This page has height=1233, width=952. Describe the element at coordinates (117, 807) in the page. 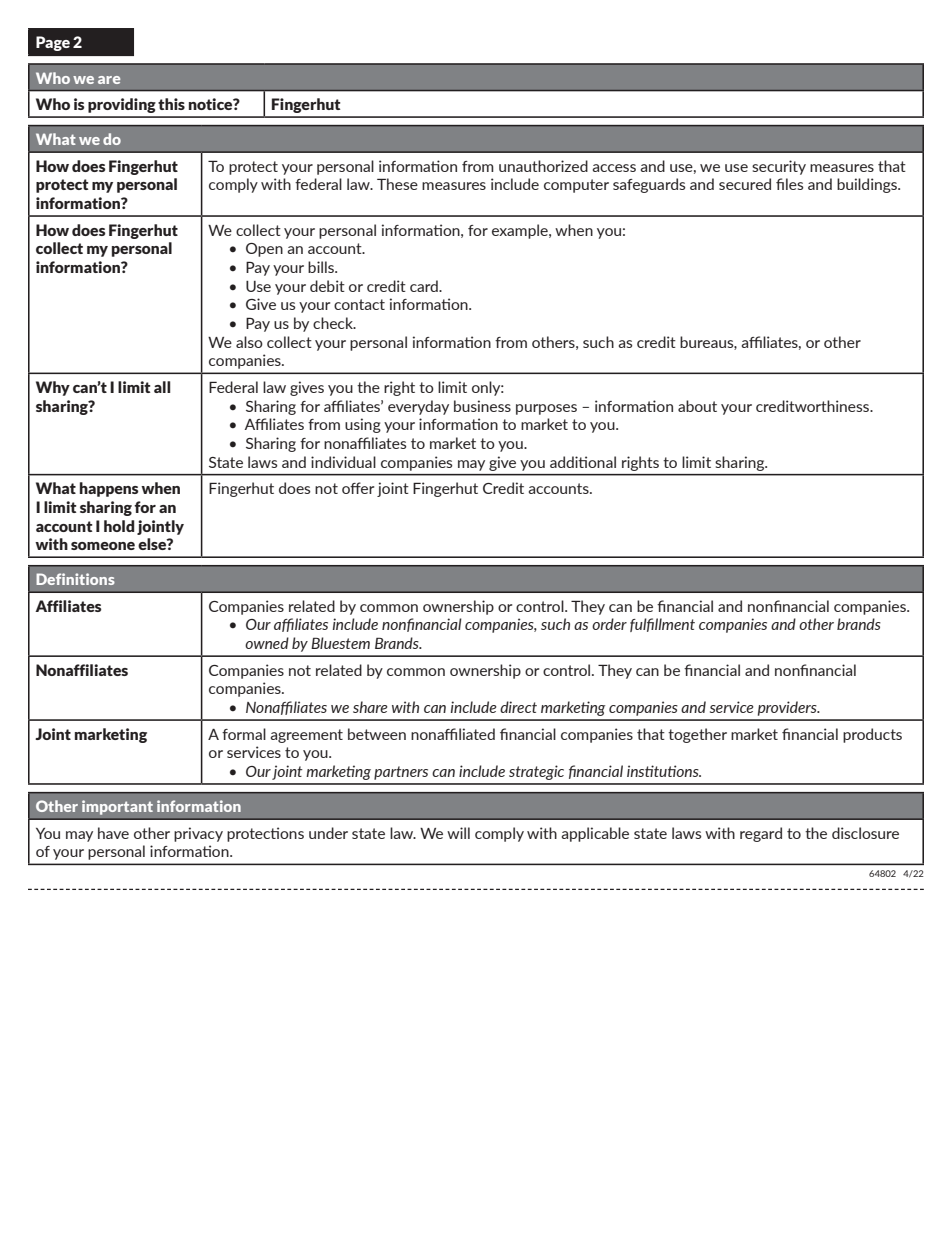

I see `important` at that location.
